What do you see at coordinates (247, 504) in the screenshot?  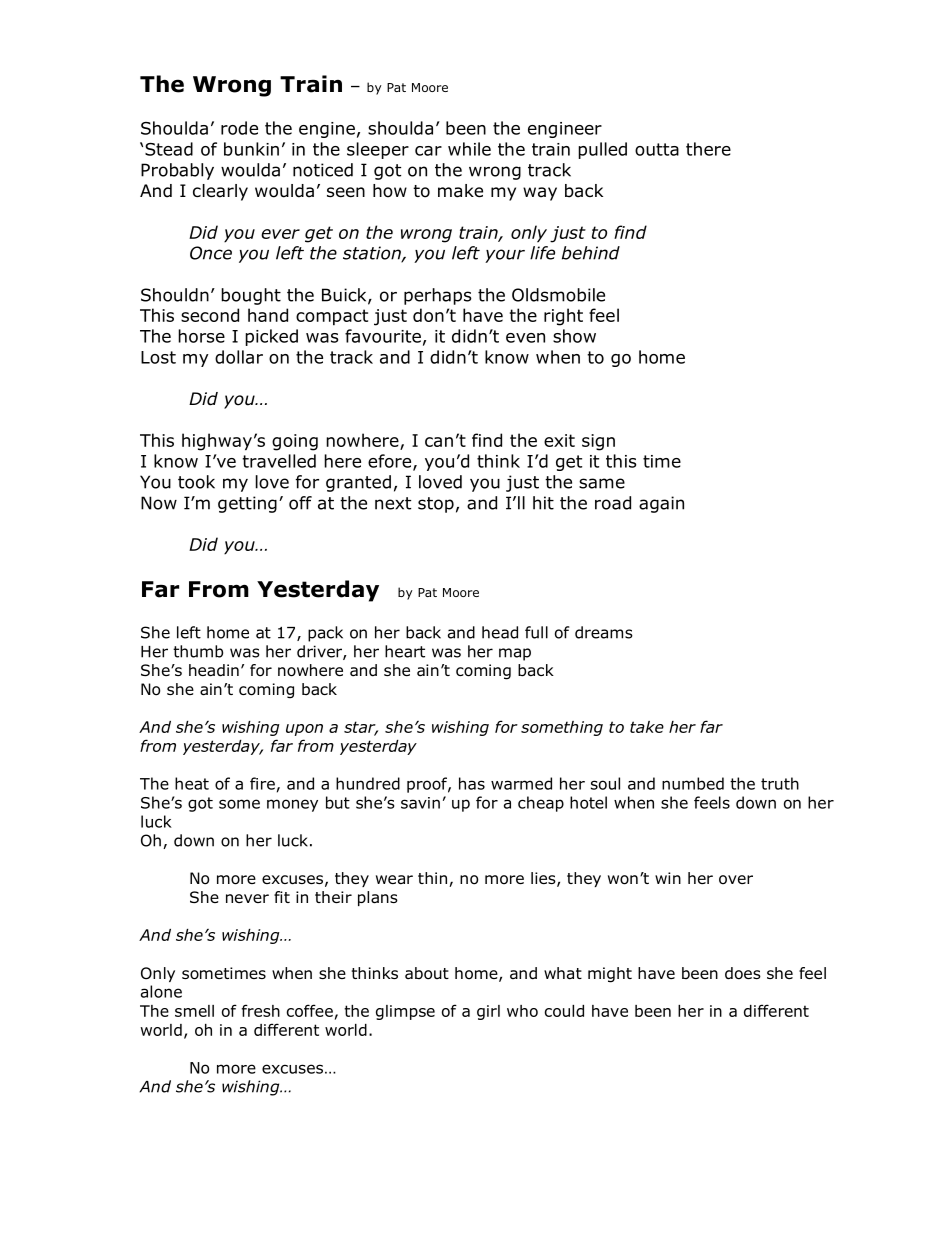 I see `getting` at bounding box center [247, 504].
